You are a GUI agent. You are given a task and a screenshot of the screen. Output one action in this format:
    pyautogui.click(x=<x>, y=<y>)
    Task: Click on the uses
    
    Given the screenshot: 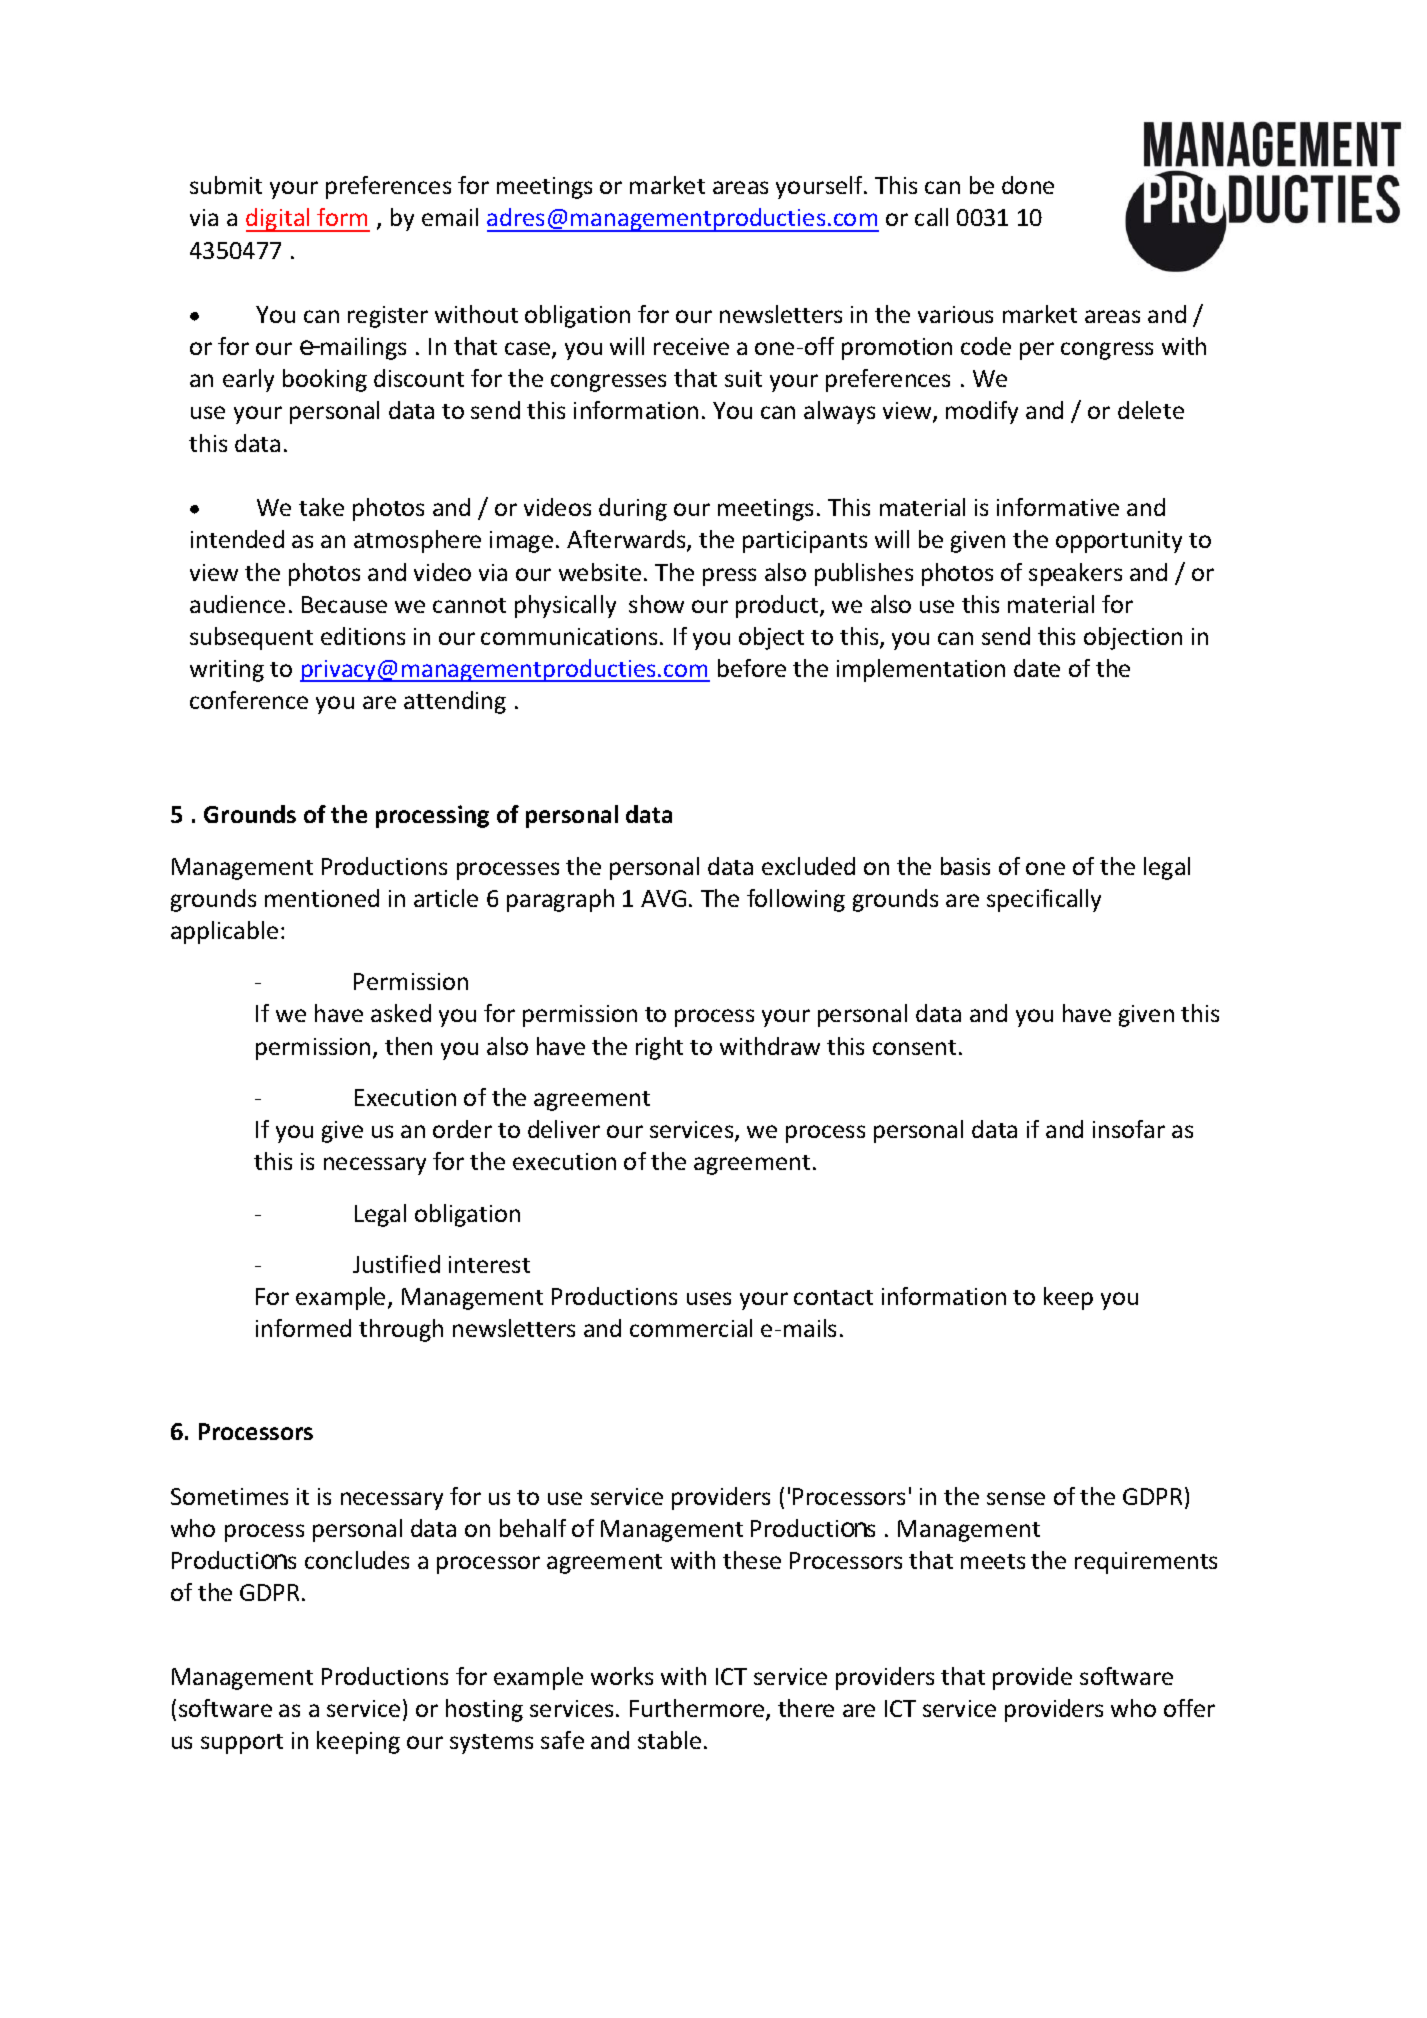 What is the action you would take?
    pyautogui.click(x=709, y=1298)
